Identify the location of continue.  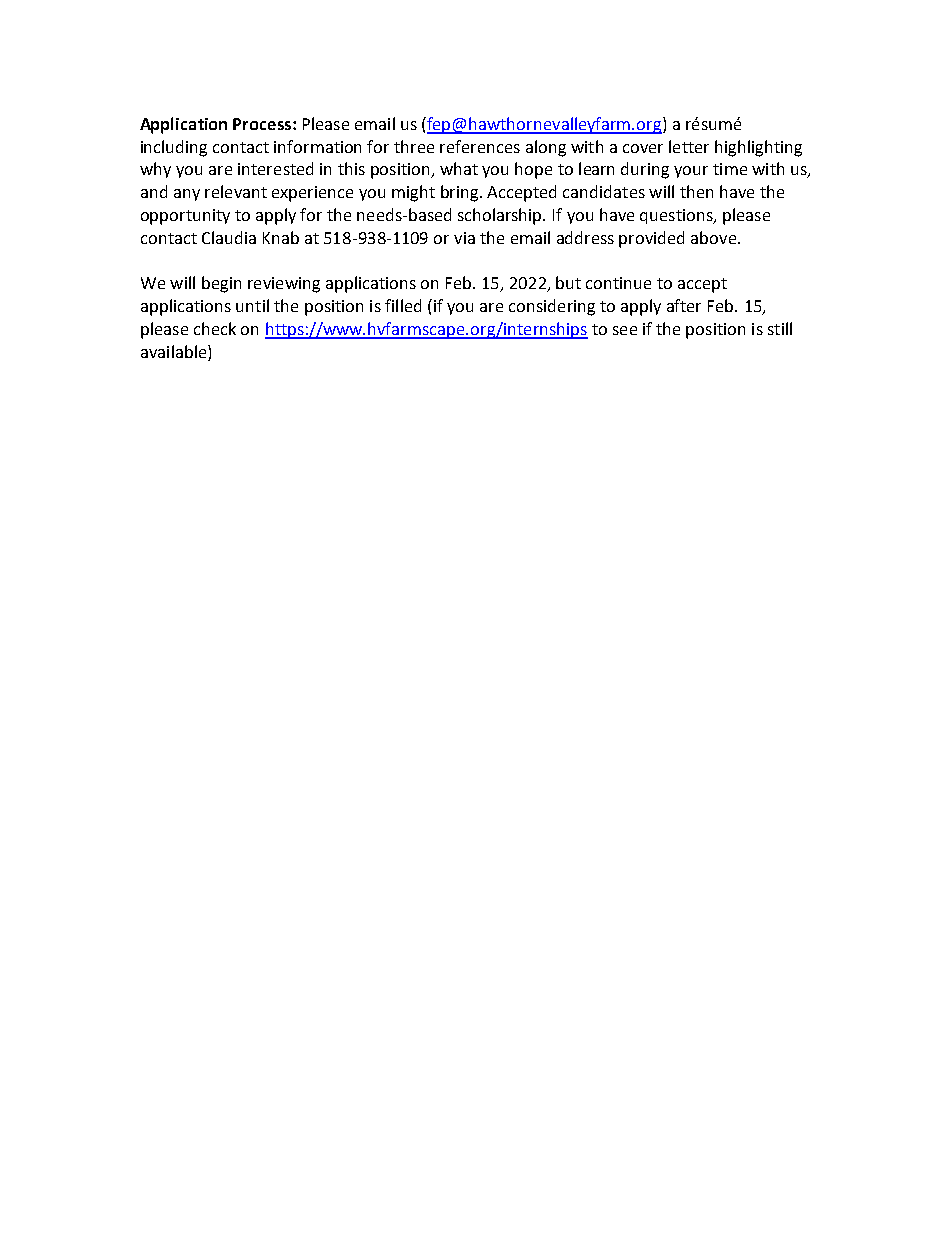
(618, 283).
